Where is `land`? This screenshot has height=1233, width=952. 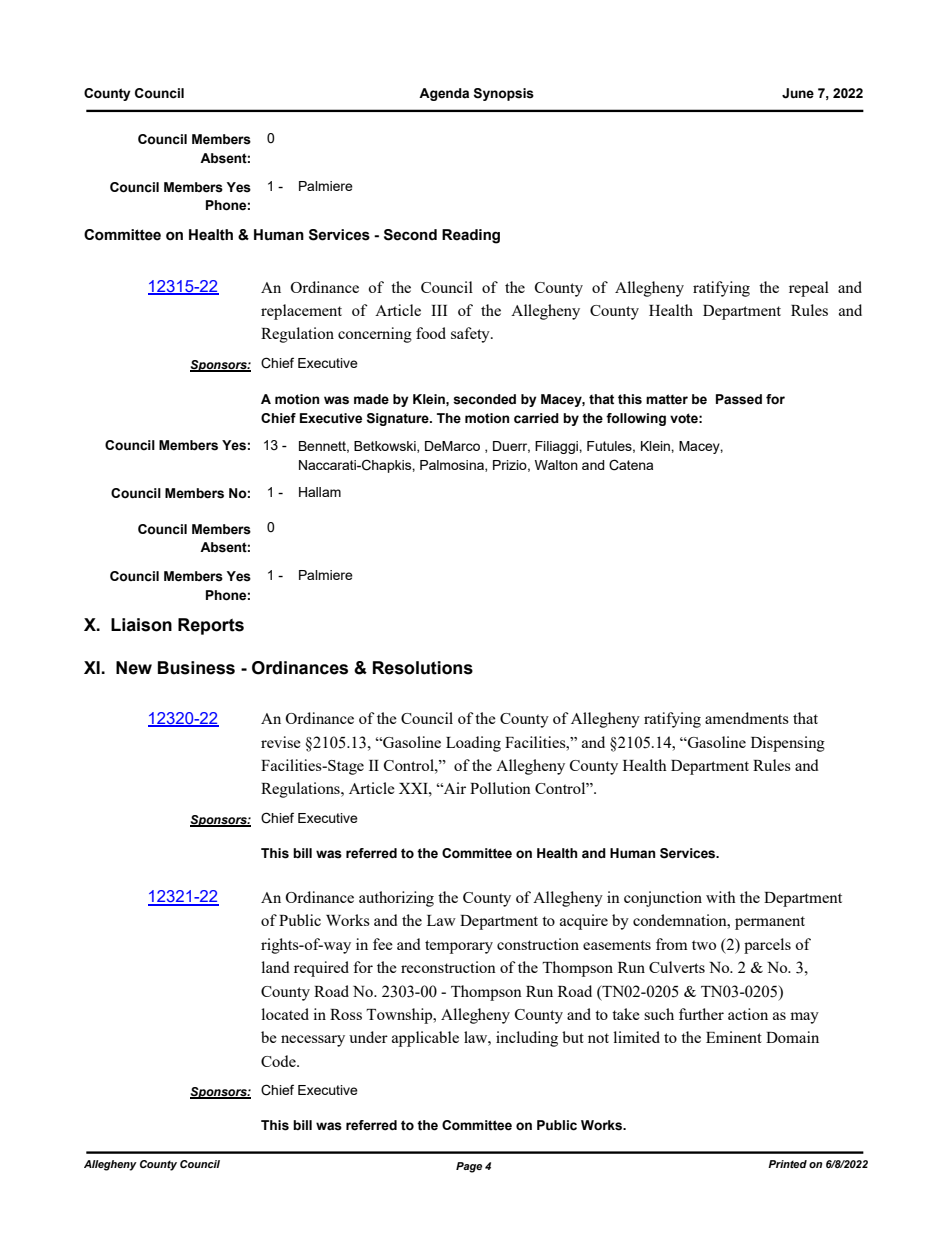
land is located at coordinates (275, 967).
